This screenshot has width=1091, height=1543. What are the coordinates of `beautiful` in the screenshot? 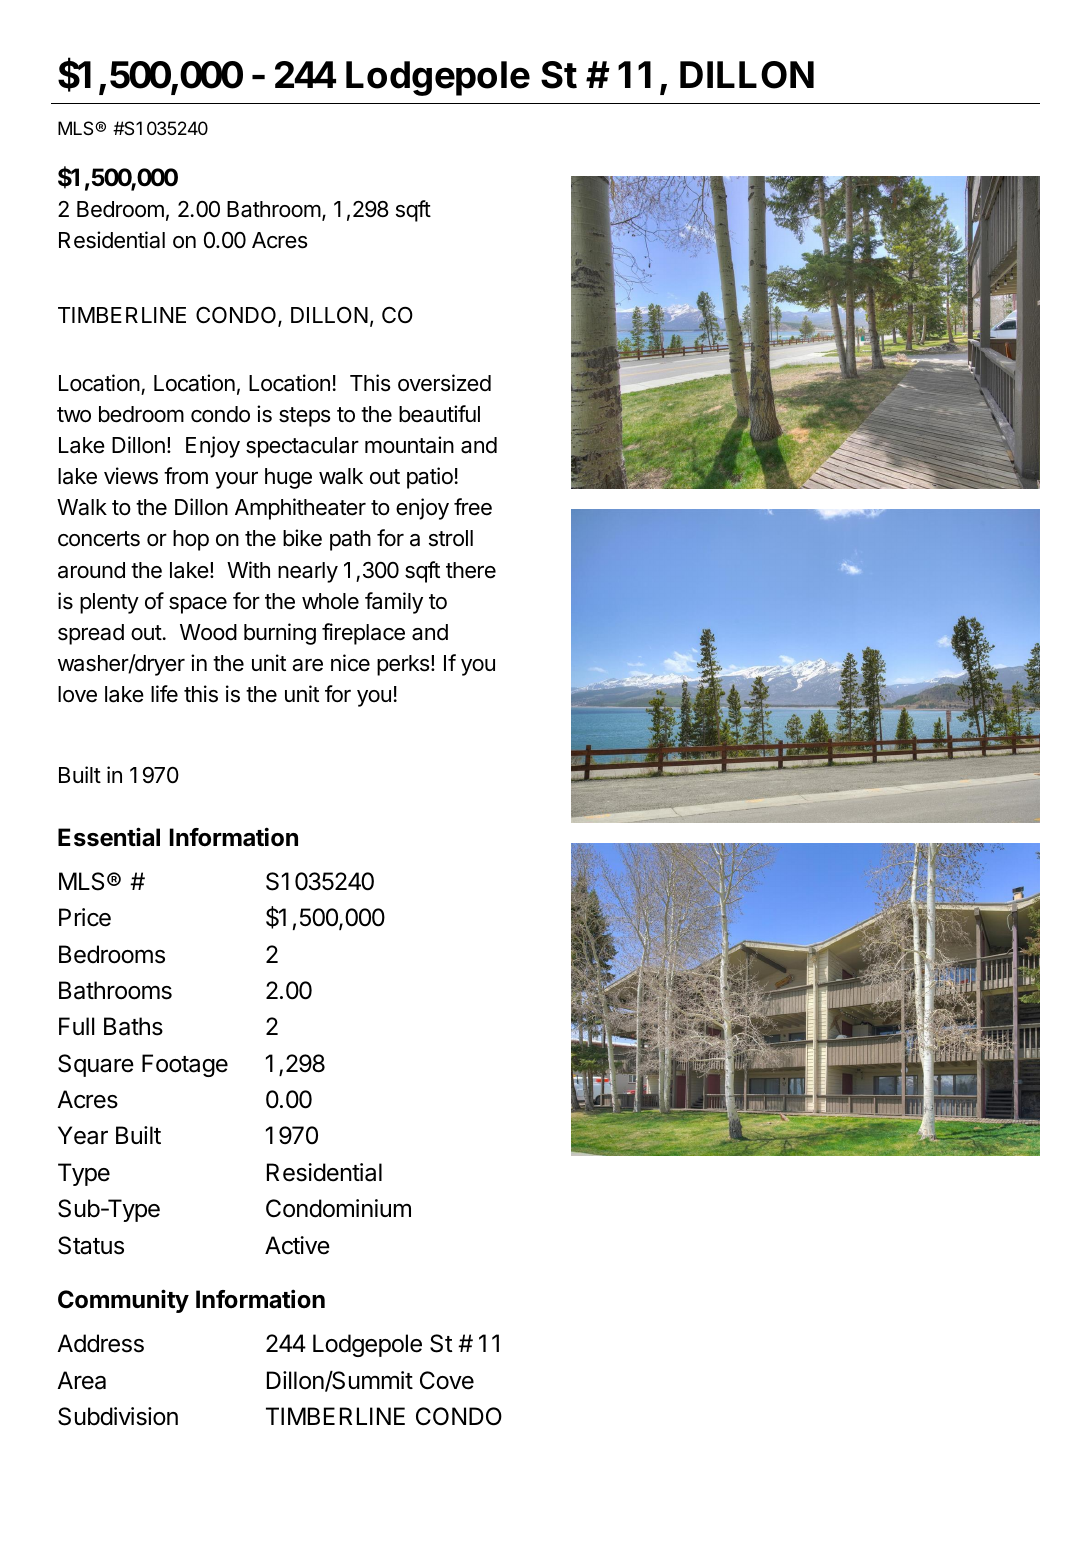 It's located at (439, 414).
